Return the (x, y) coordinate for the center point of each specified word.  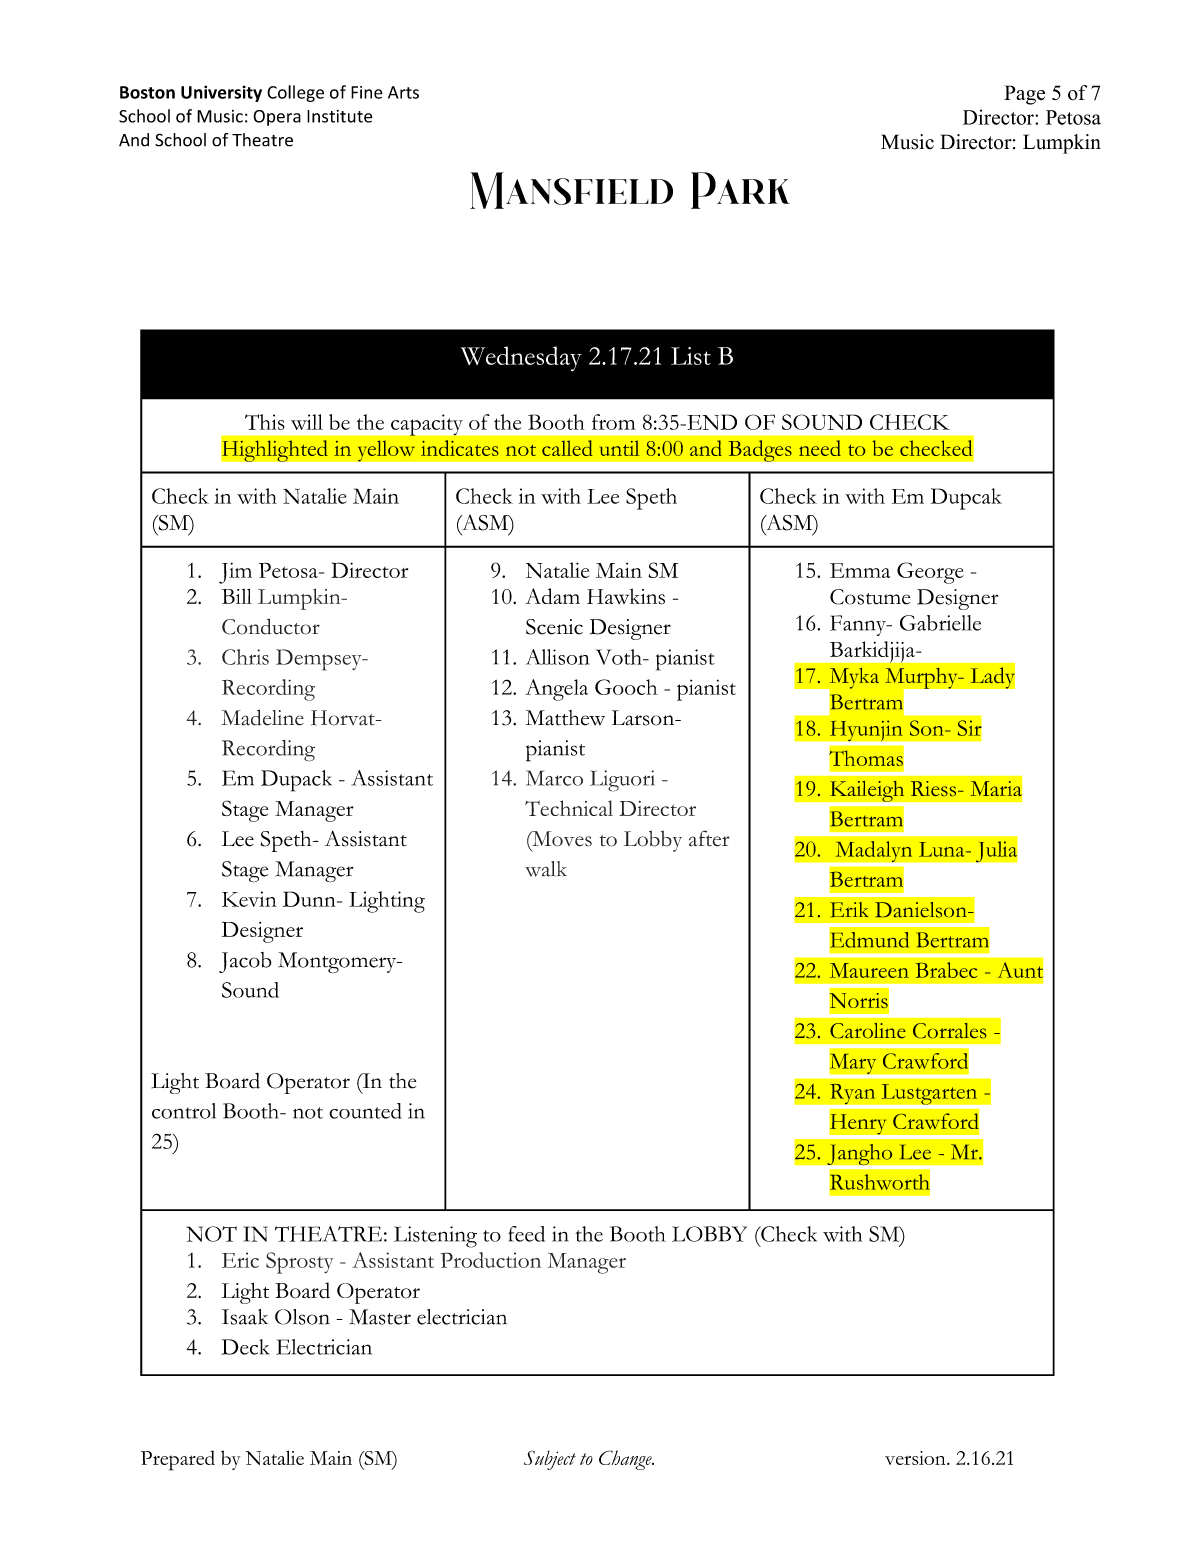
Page (1024, 95)
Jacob (245, 962)
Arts (403, 92)
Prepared (178, 1460)
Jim (235, 573)
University (221, 93)
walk (546, 869)
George (930, 573)
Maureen (869, 970)
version (916, 1458)
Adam (552, 596)
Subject (550, 1460)
